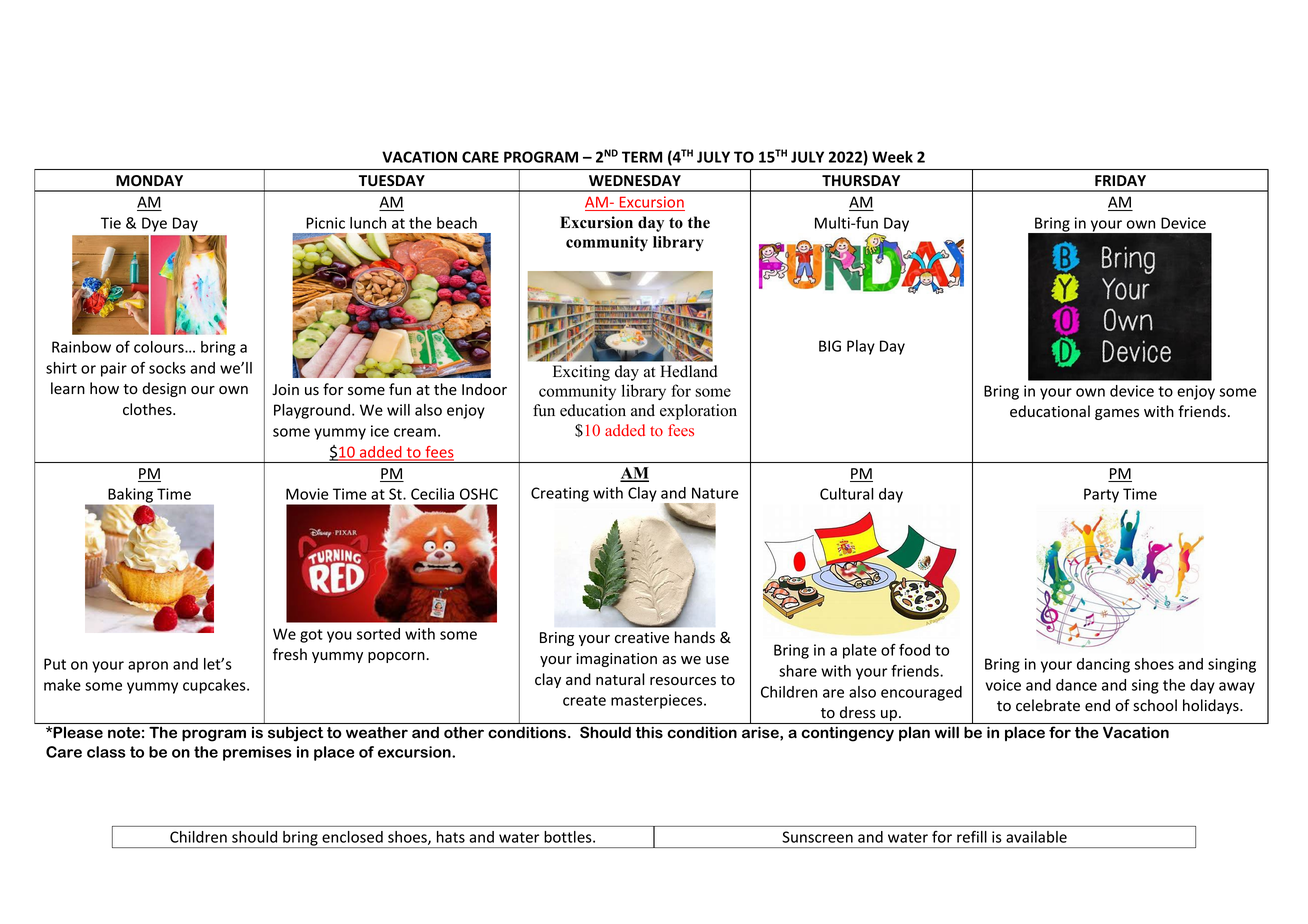 The height and width of the screenshot is (924, 1308). What do you see at coordinates (581, 373) in the screenshot?
I see `Exciting` at bounding box center [581, 373].
